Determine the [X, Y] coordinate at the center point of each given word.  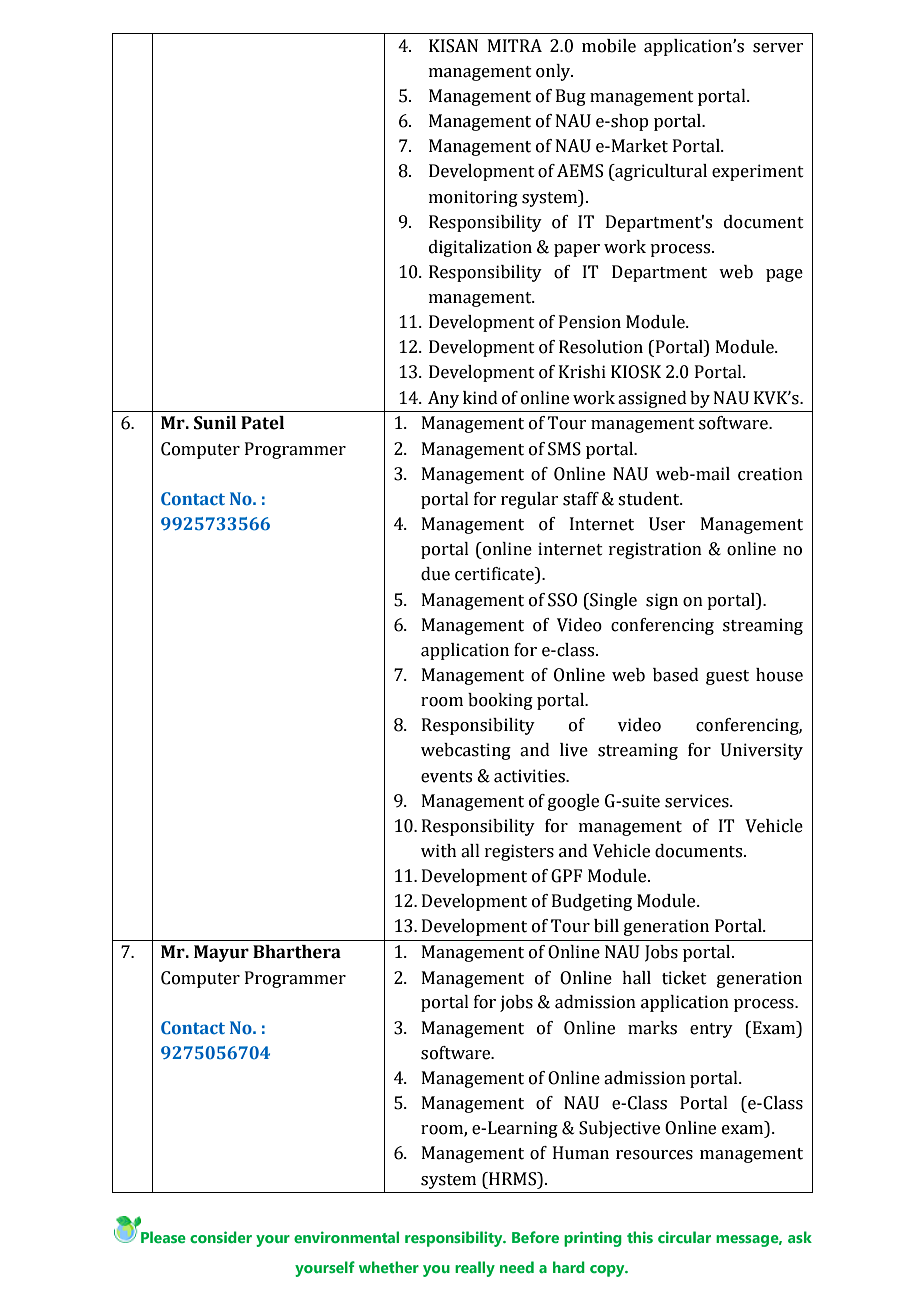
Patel [262, 423]
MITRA [515, 45]
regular [529, 500]
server [778, 48]
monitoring [473, 198]
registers [519, 852]
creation [770, 474]
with [439, 851]
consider [221, 1237]
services [698, 801]
